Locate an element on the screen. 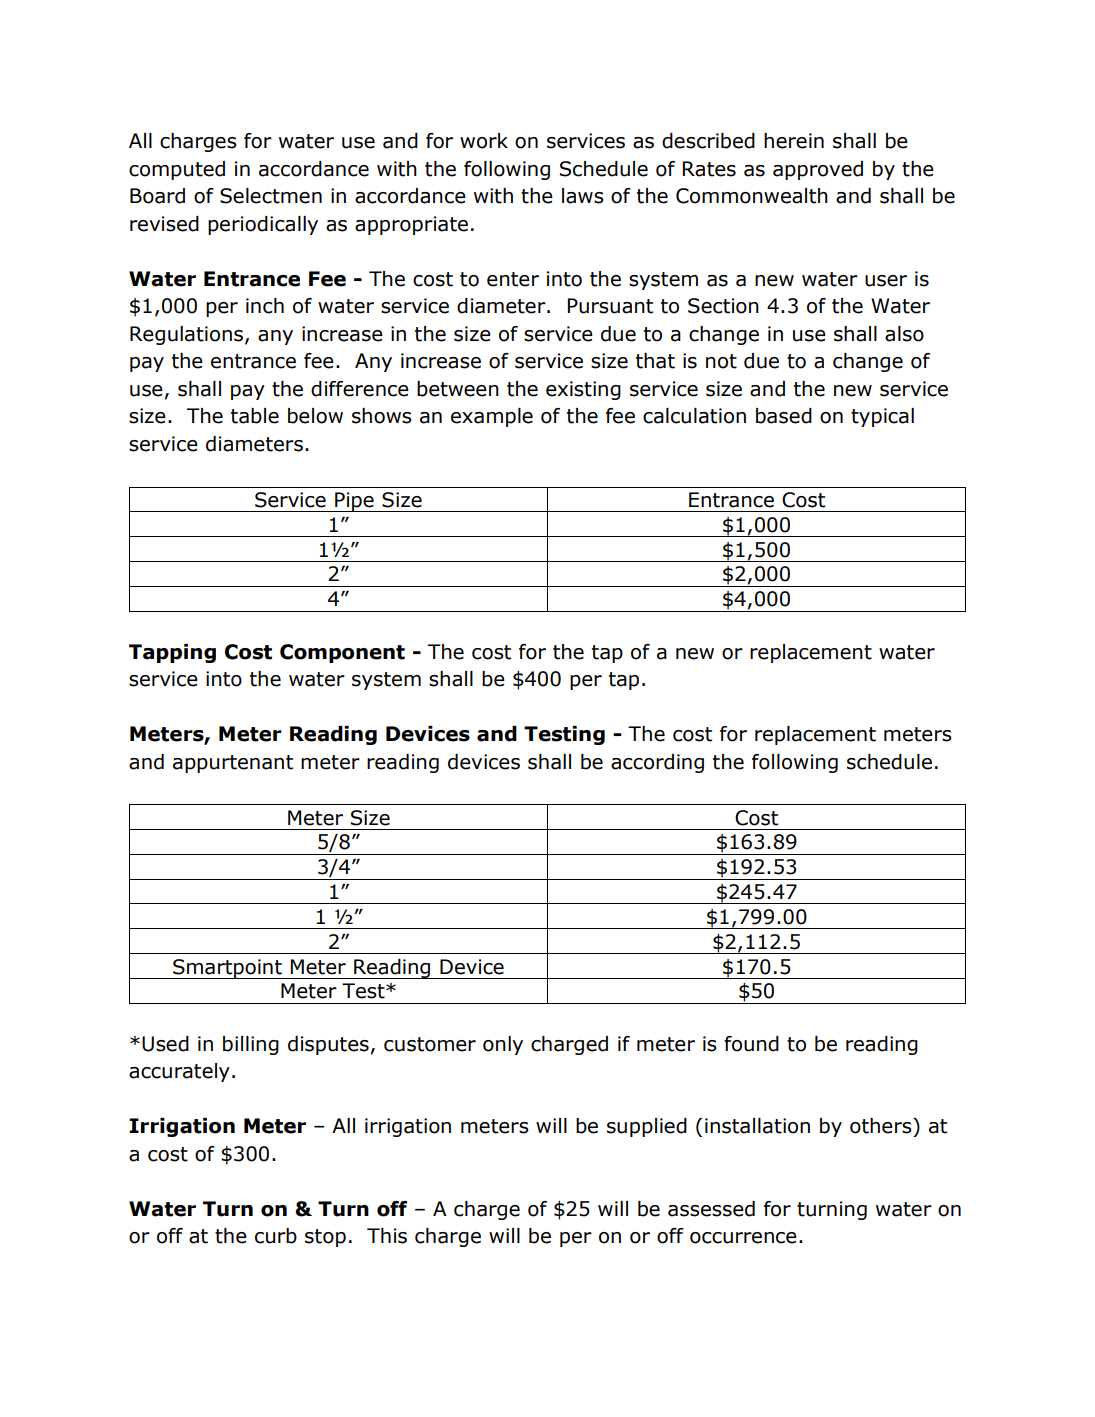  This is located at coordinates (387, 1236).
